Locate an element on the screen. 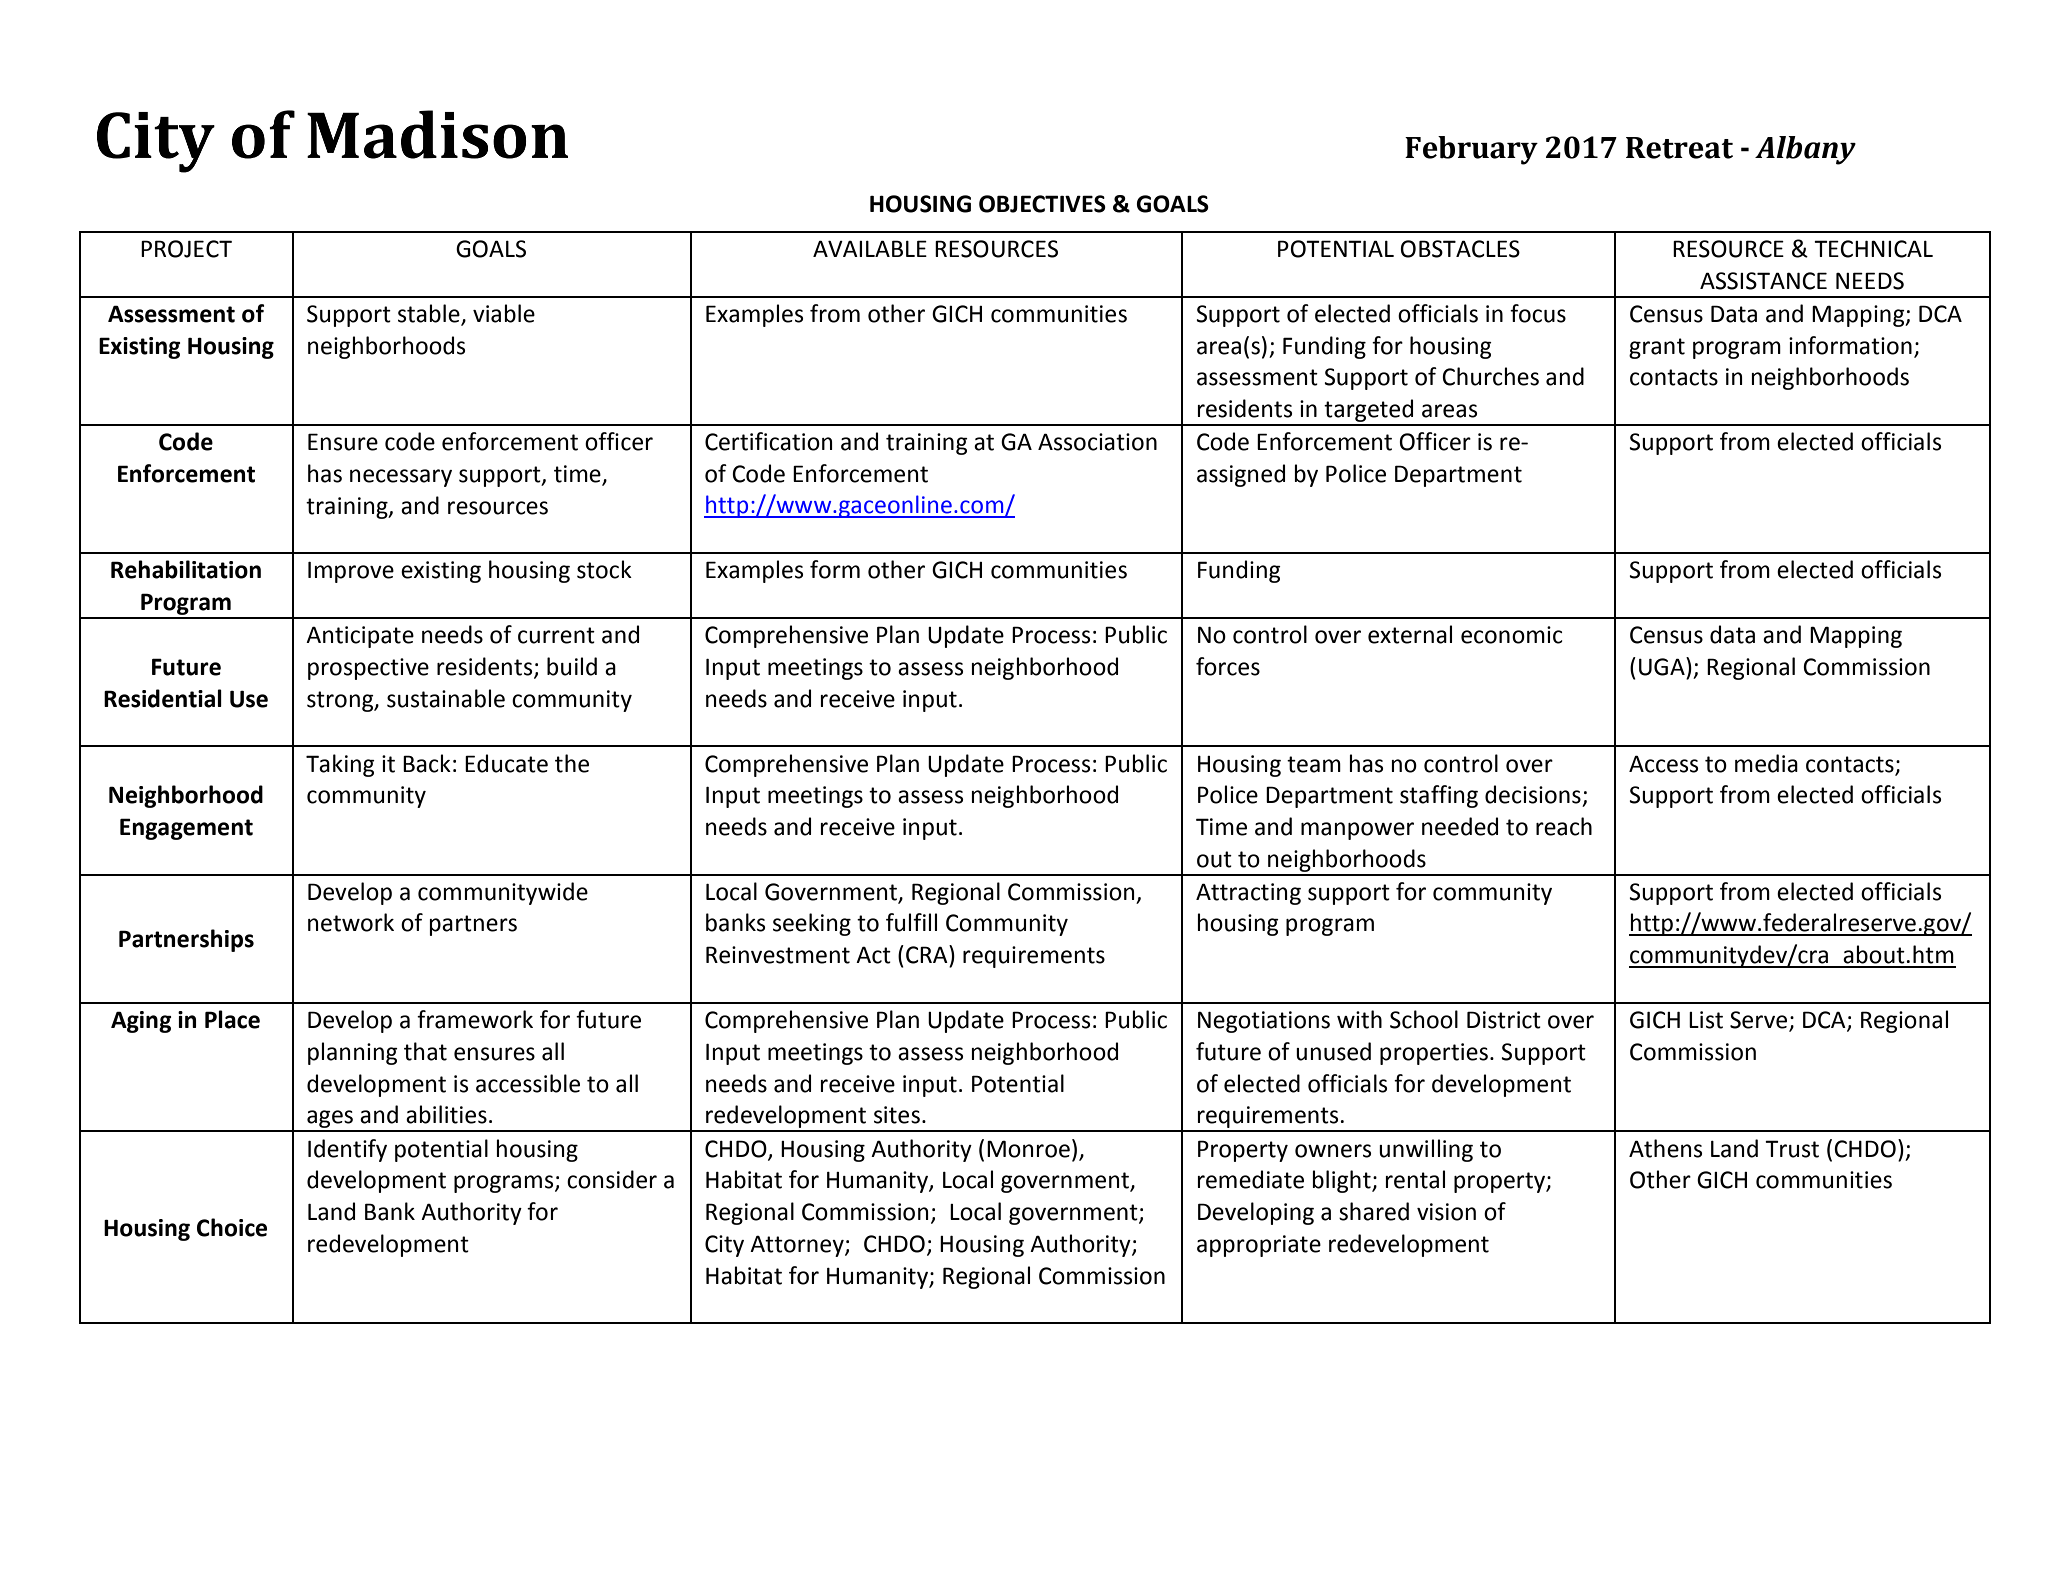 The width and height of the screenshot is (2060, 1592). Retreat is located at coordinates (1679, 148).
